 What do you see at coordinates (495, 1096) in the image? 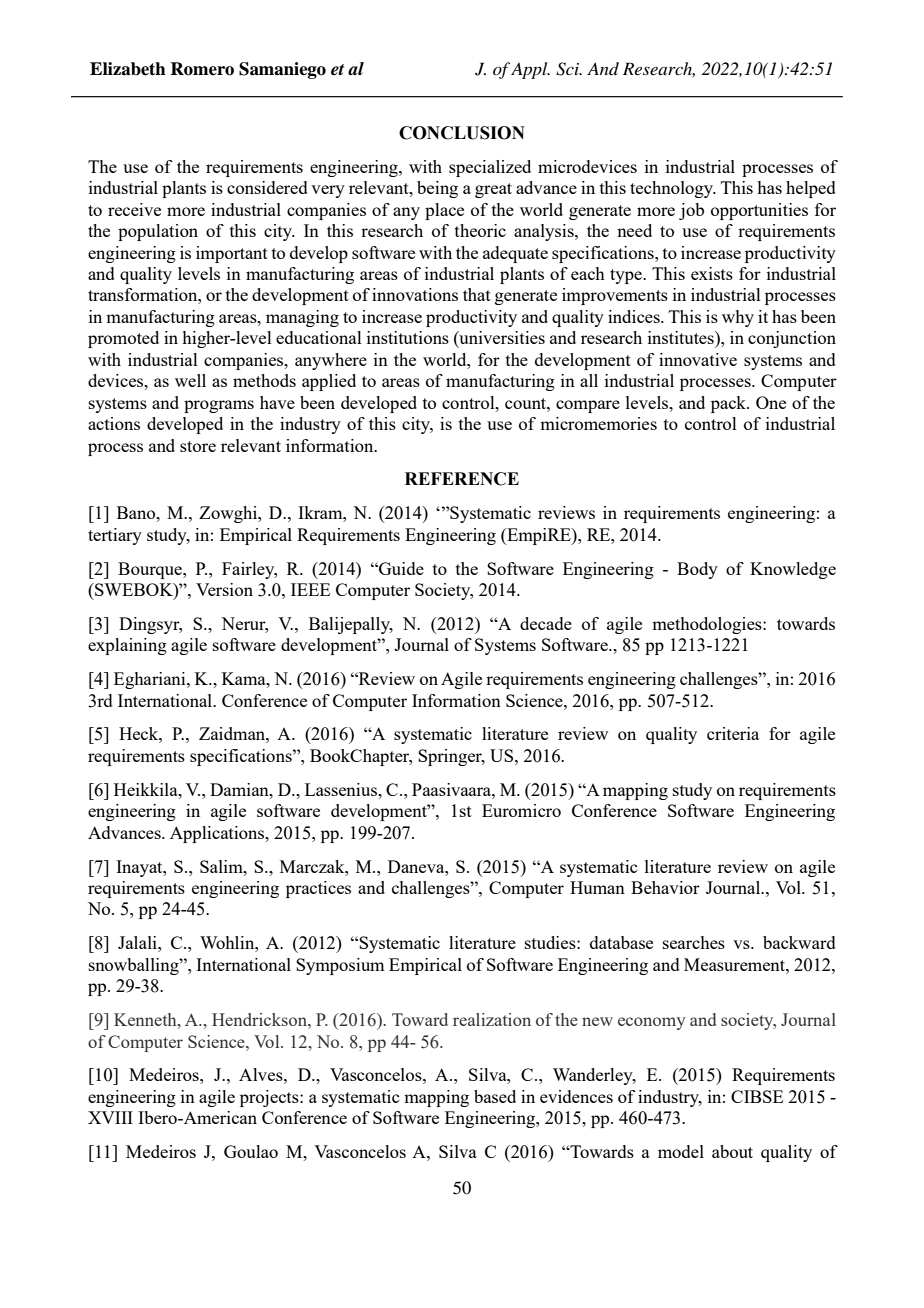
I see `based` at bounding box center [495, 1096].
